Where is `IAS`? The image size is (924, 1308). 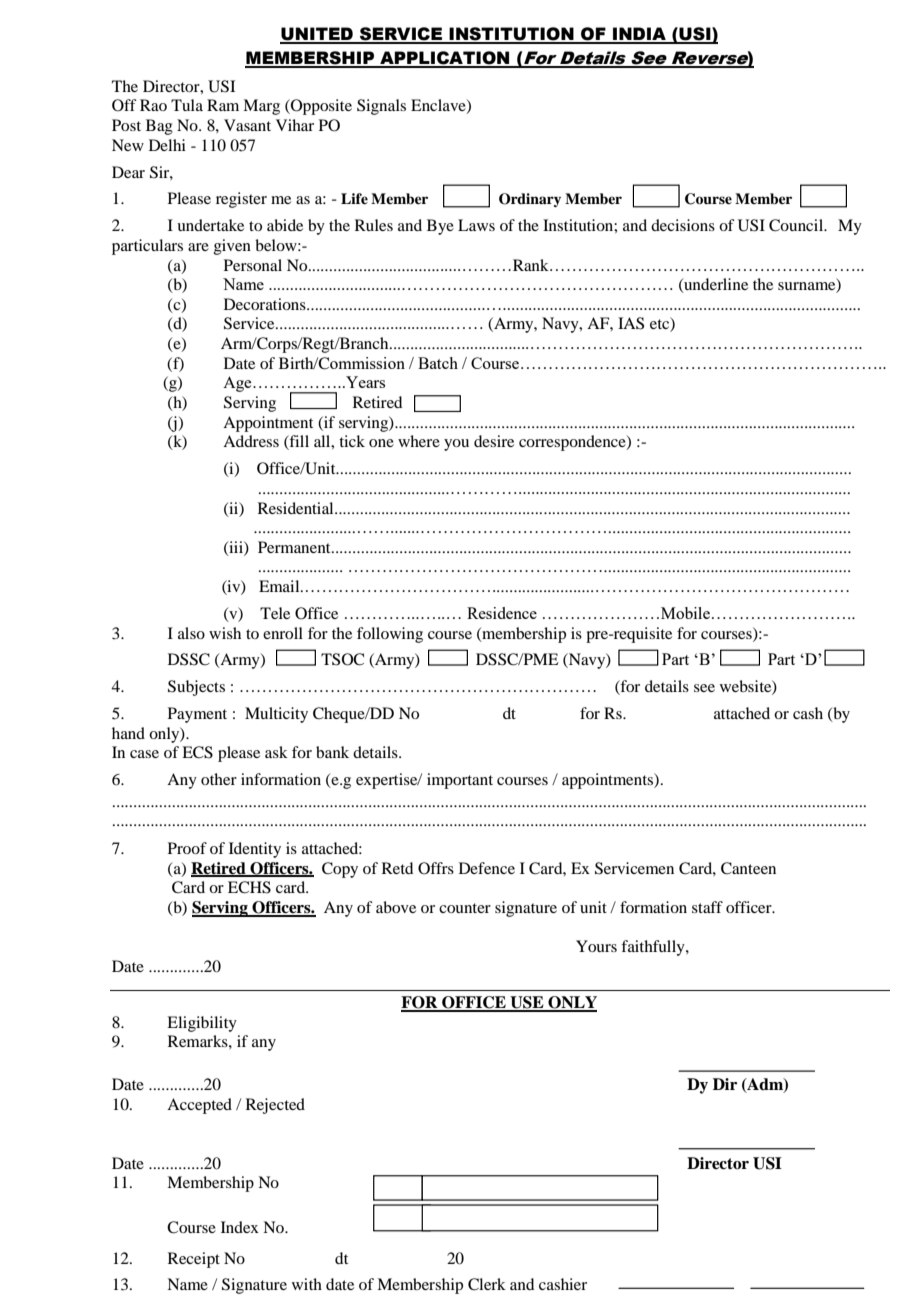 IAS is located at coordinates (631, 323).
